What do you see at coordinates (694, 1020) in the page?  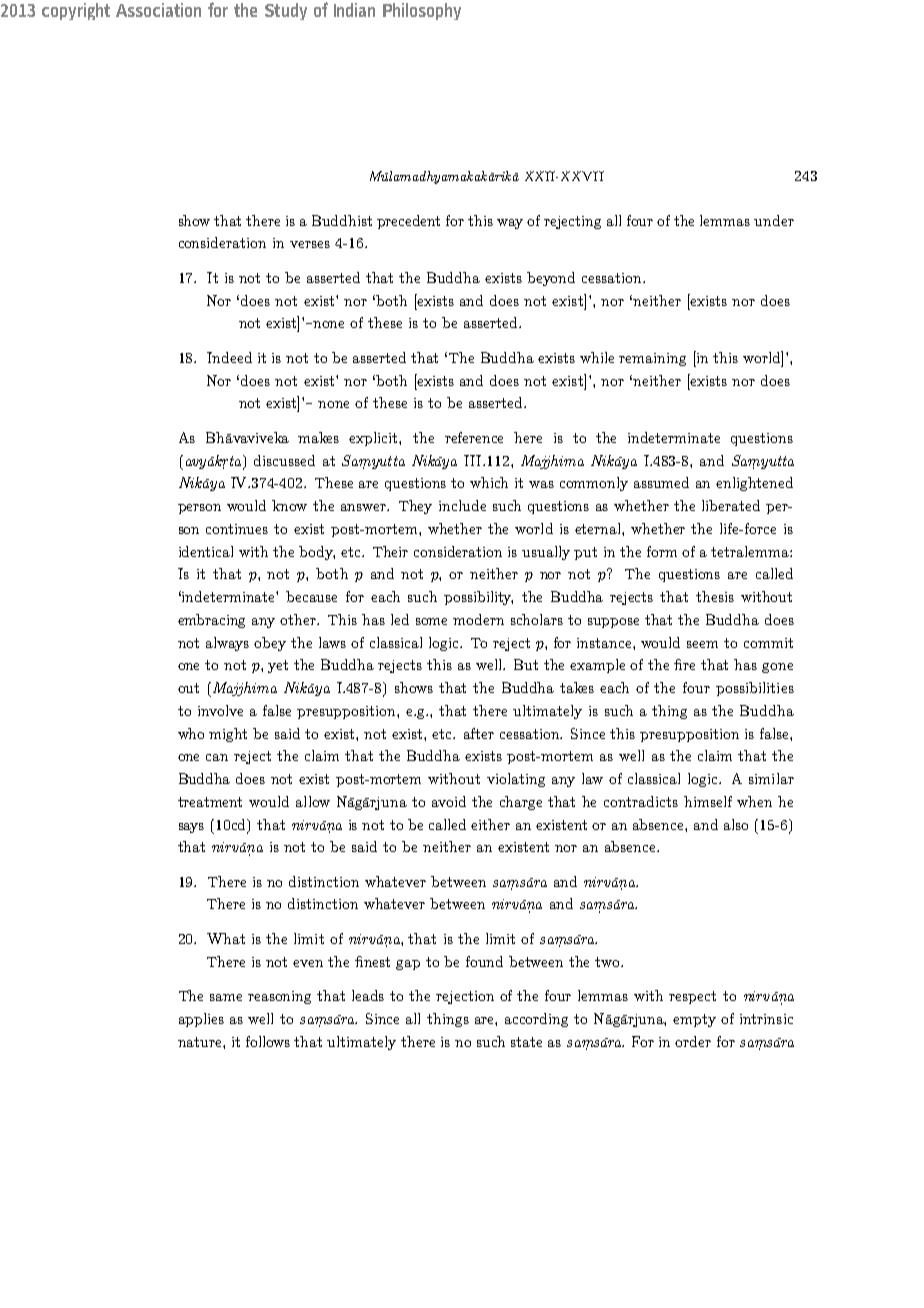 I see `empty` at bounding box center [694, 1020].
